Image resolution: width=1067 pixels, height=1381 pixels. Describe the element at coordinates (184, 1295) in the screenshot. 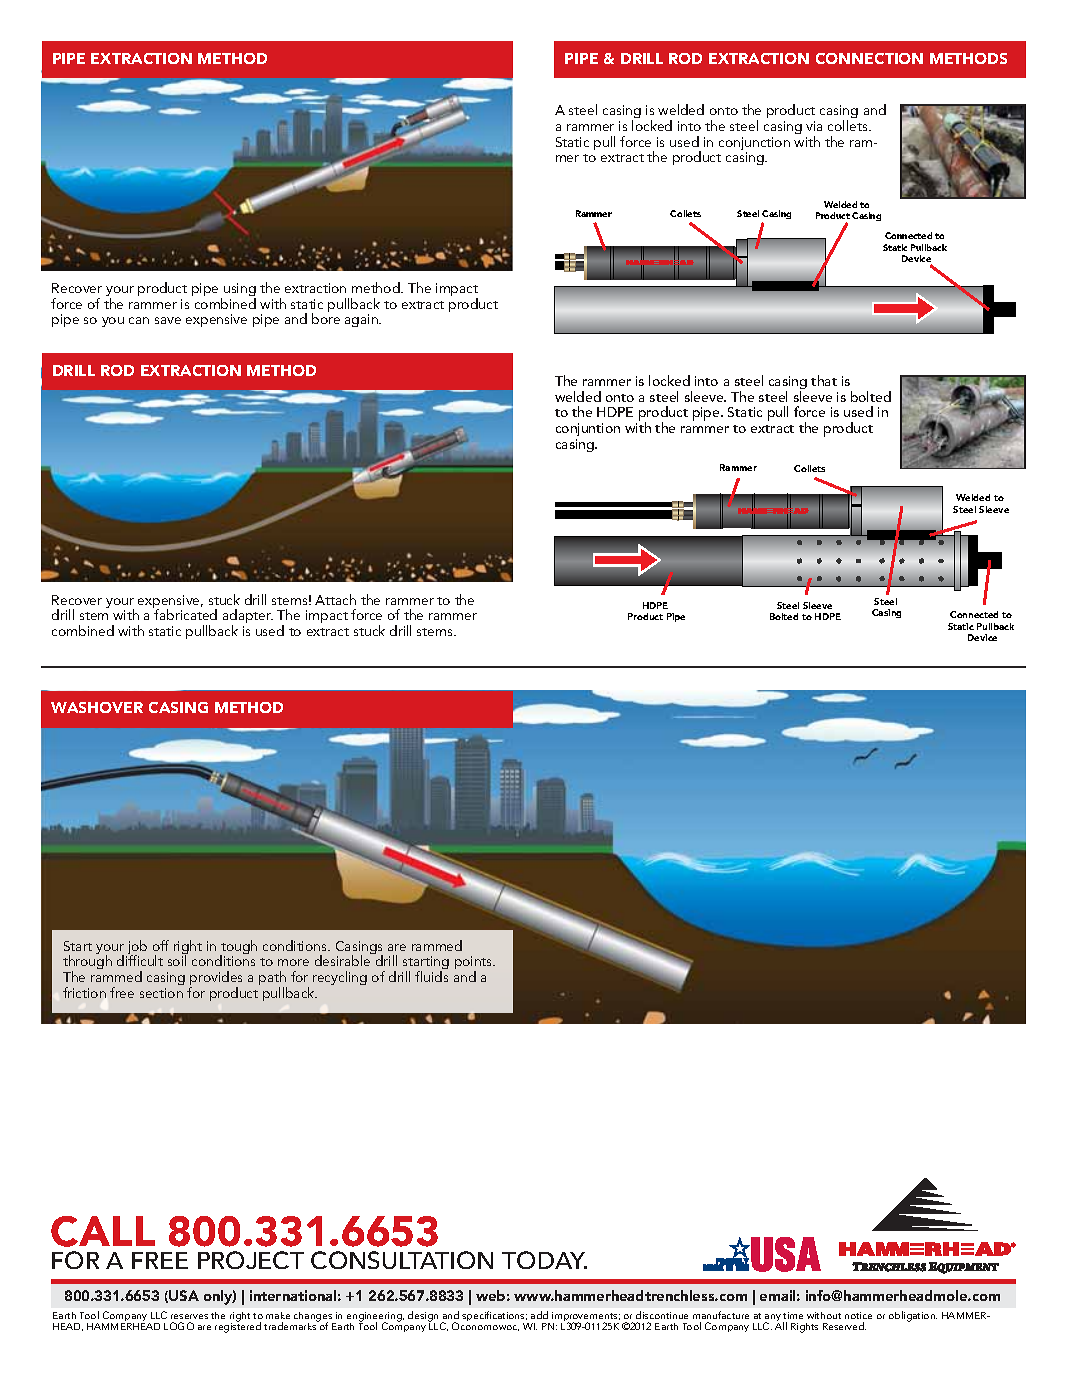

I see `USA` at that location.
